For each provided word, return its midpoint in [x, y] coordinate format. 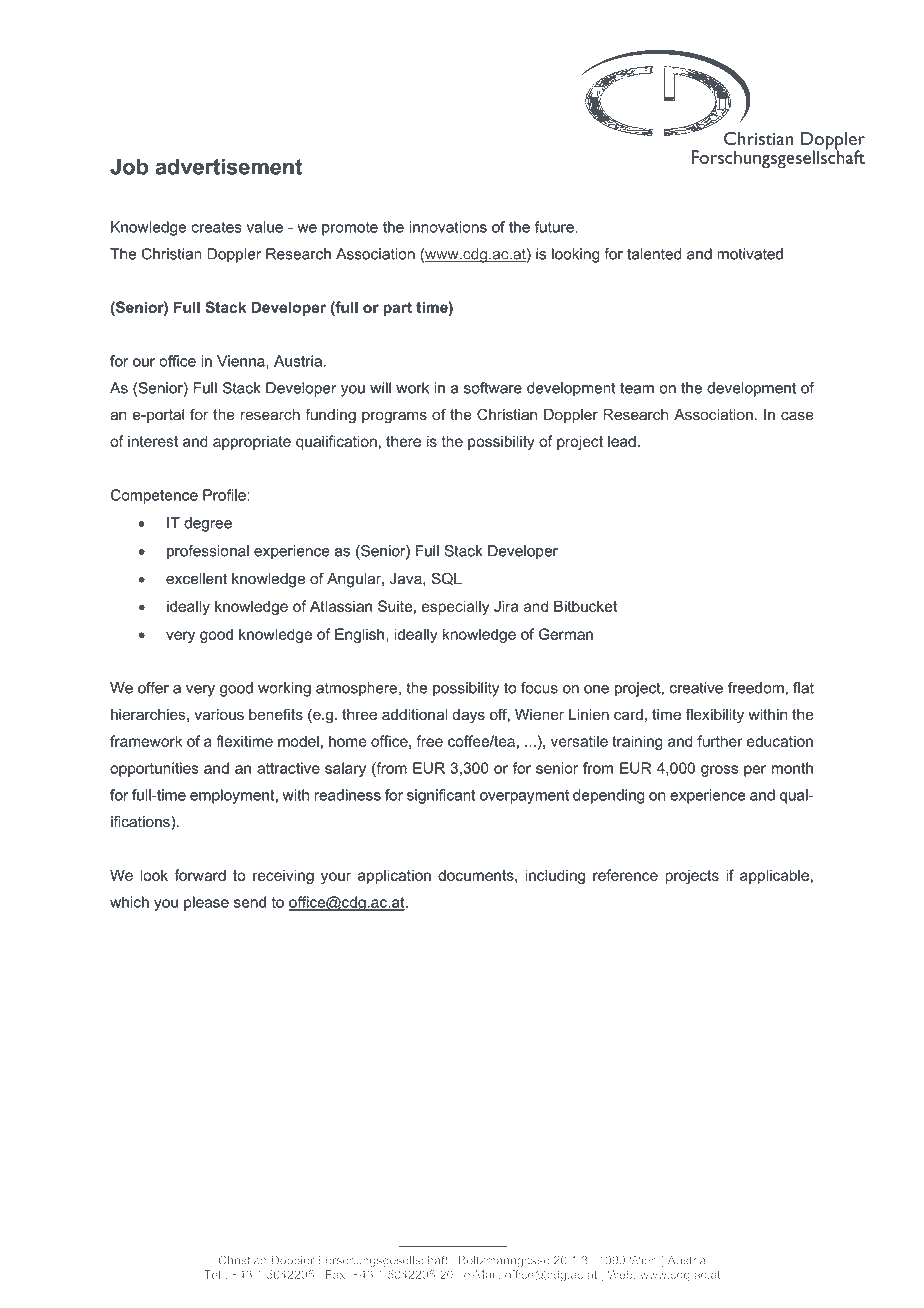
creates [216, 227]
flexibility [715, 716]
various [219, 714]
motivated [750, 254]
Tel [213, 1274]
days [468, 716]
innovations [448, 227]
